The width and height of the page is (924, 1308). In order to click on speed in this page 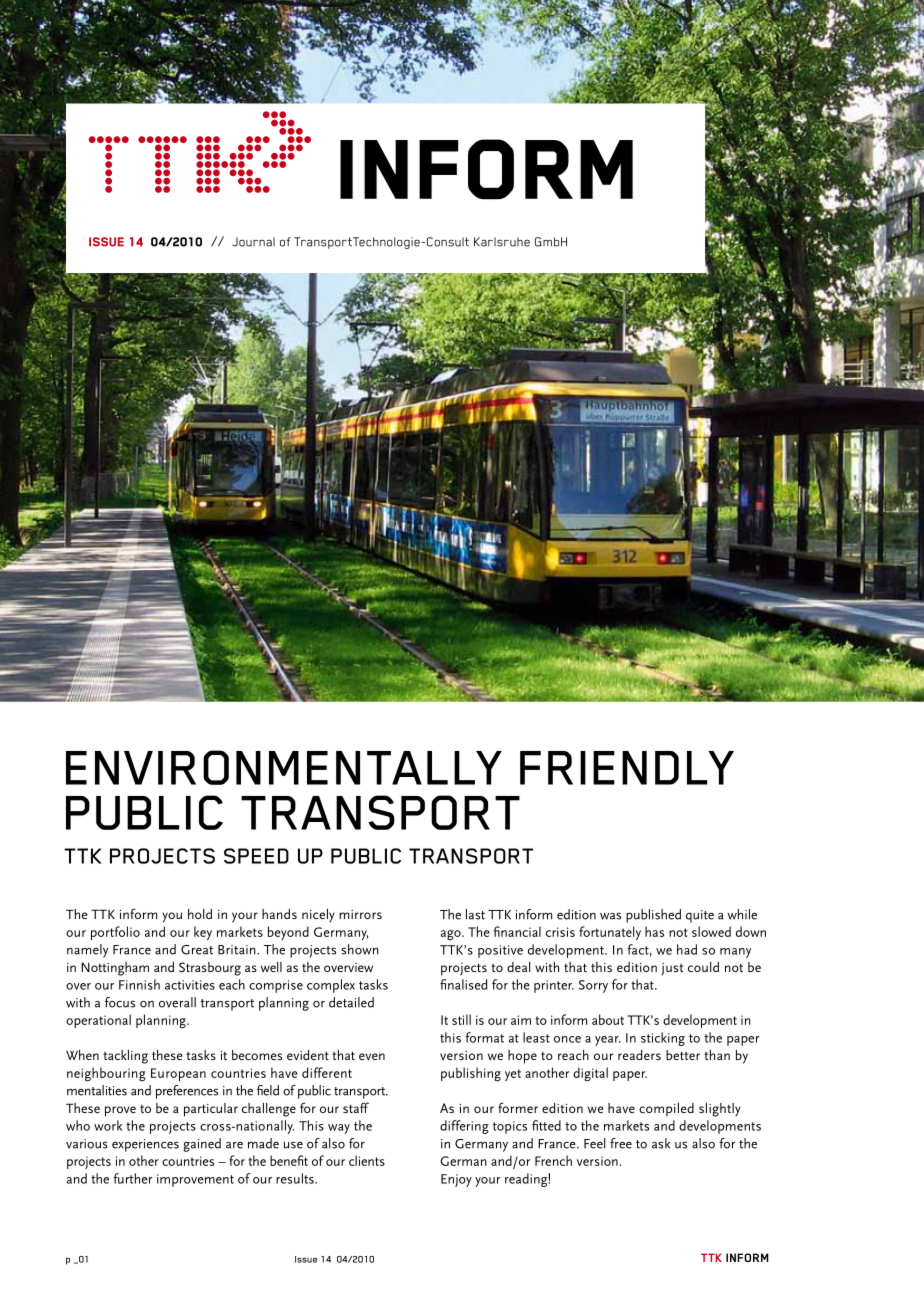, I will do `click(256, 856)`.
